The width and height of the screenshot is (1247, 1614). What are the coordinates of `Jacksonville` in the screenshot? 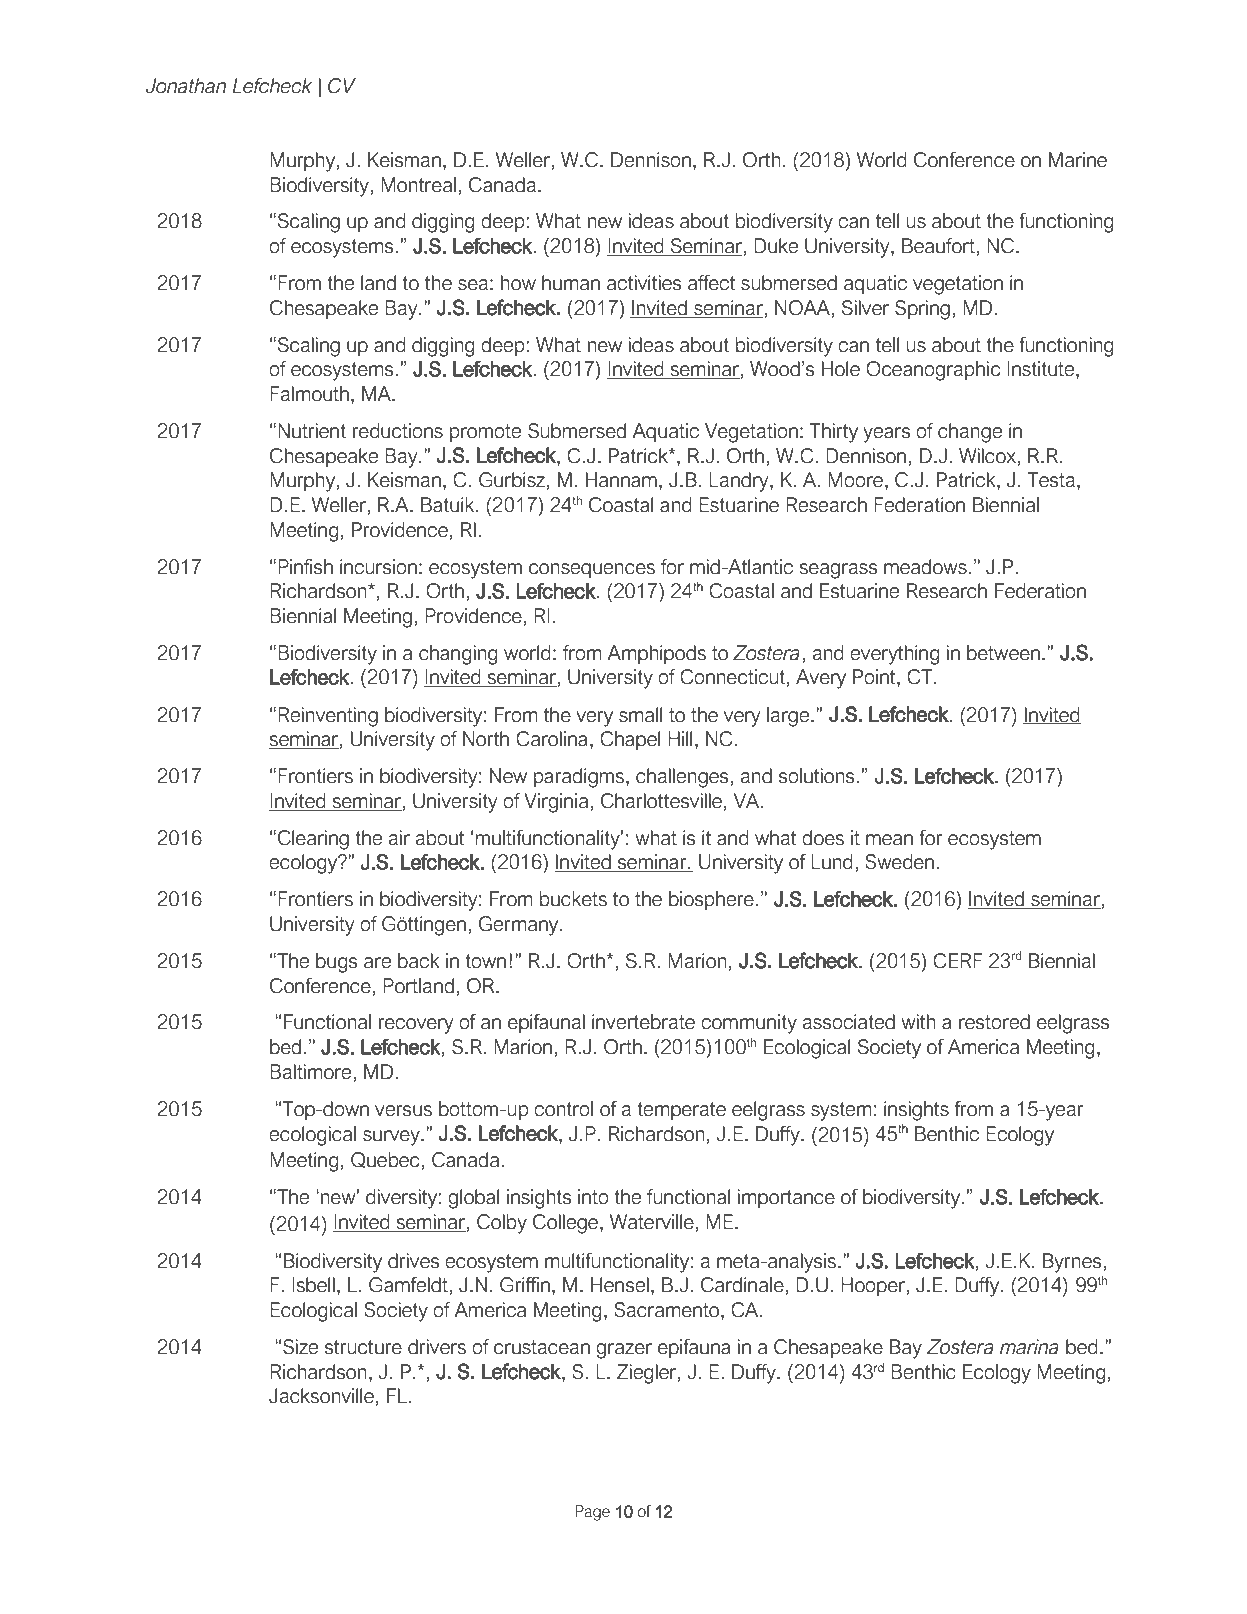 It's located at (321, 1396).
